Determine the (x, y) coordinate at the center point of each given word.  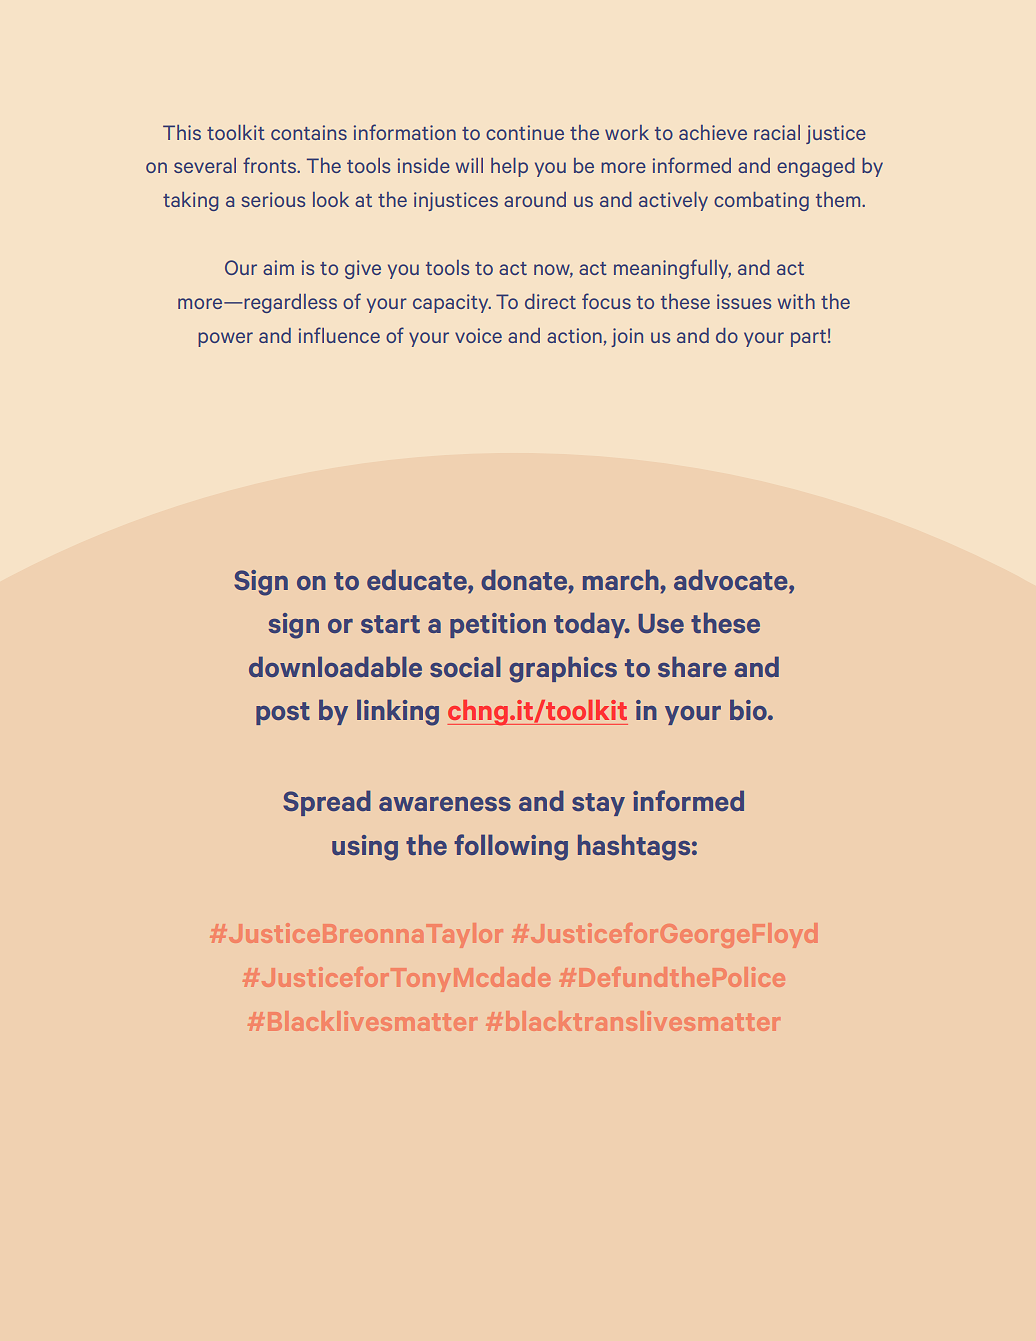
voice (478, 335)
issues (744, 301)
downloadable (335, 666)
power (225, 339)
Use (661, 623)
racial (777, 132)
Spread (327, 803)
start (390, 624)
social (465, 666)
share (692, 666)
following (511, 847)
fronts (271, 165)
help (509, 167)
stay (598, 804)
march (622, 579)
